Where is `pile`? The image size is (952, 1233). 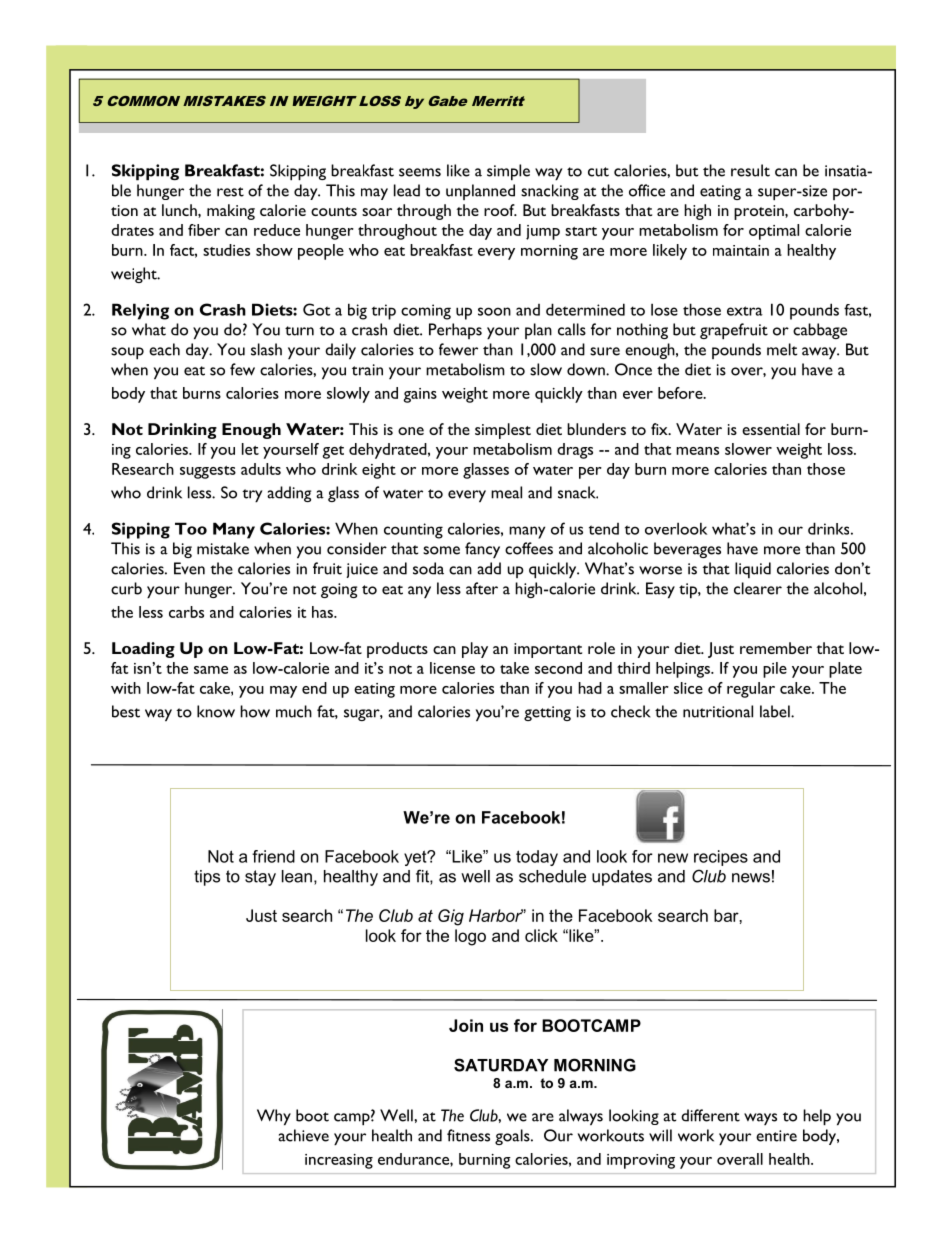
pile is located at coordinates (775, 670).
